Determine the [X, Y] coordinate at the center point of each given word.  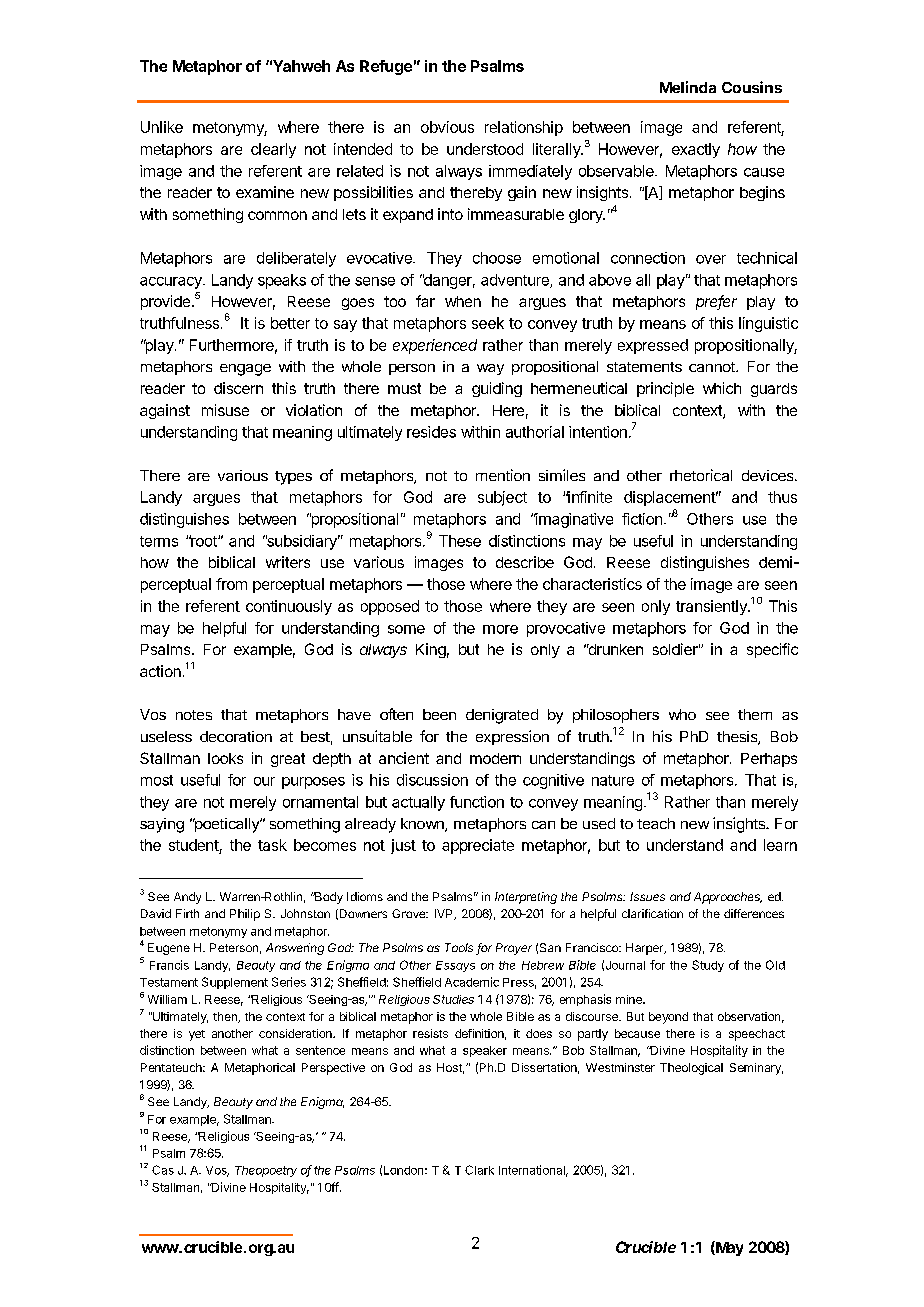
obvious [447, 127]
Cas [163, 1170]
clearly [273, 150]
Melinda [688, 87]
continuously [289, 607]
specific [772, 650]
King [431, 650]
